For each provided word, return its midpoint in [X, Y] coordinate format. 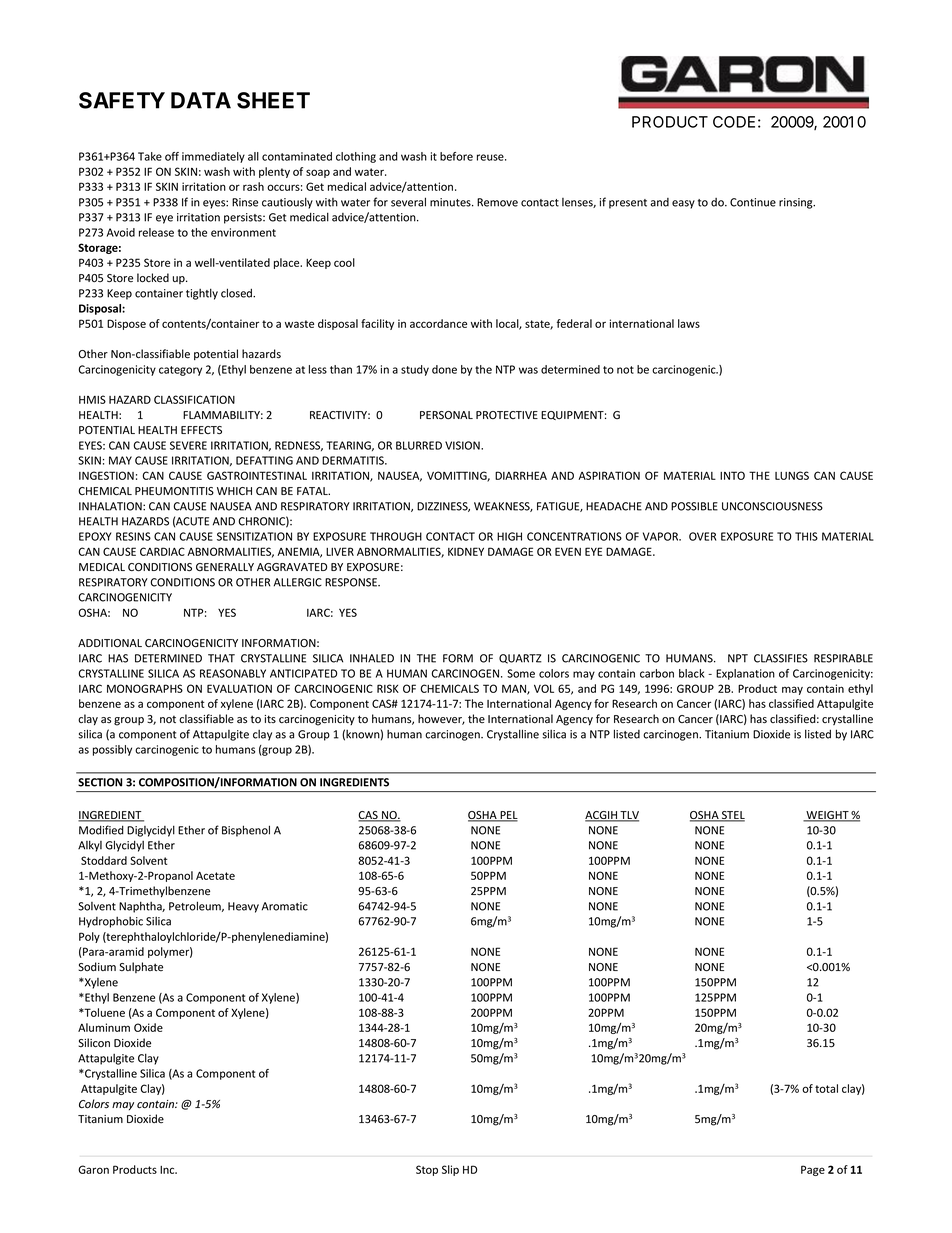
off [172, 156]
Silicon [94, 1042]
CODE [734, 122]
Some [521, 673]
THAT [221, 658]
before [456, 156]
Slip [450, 1170]
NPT [738, 658]
